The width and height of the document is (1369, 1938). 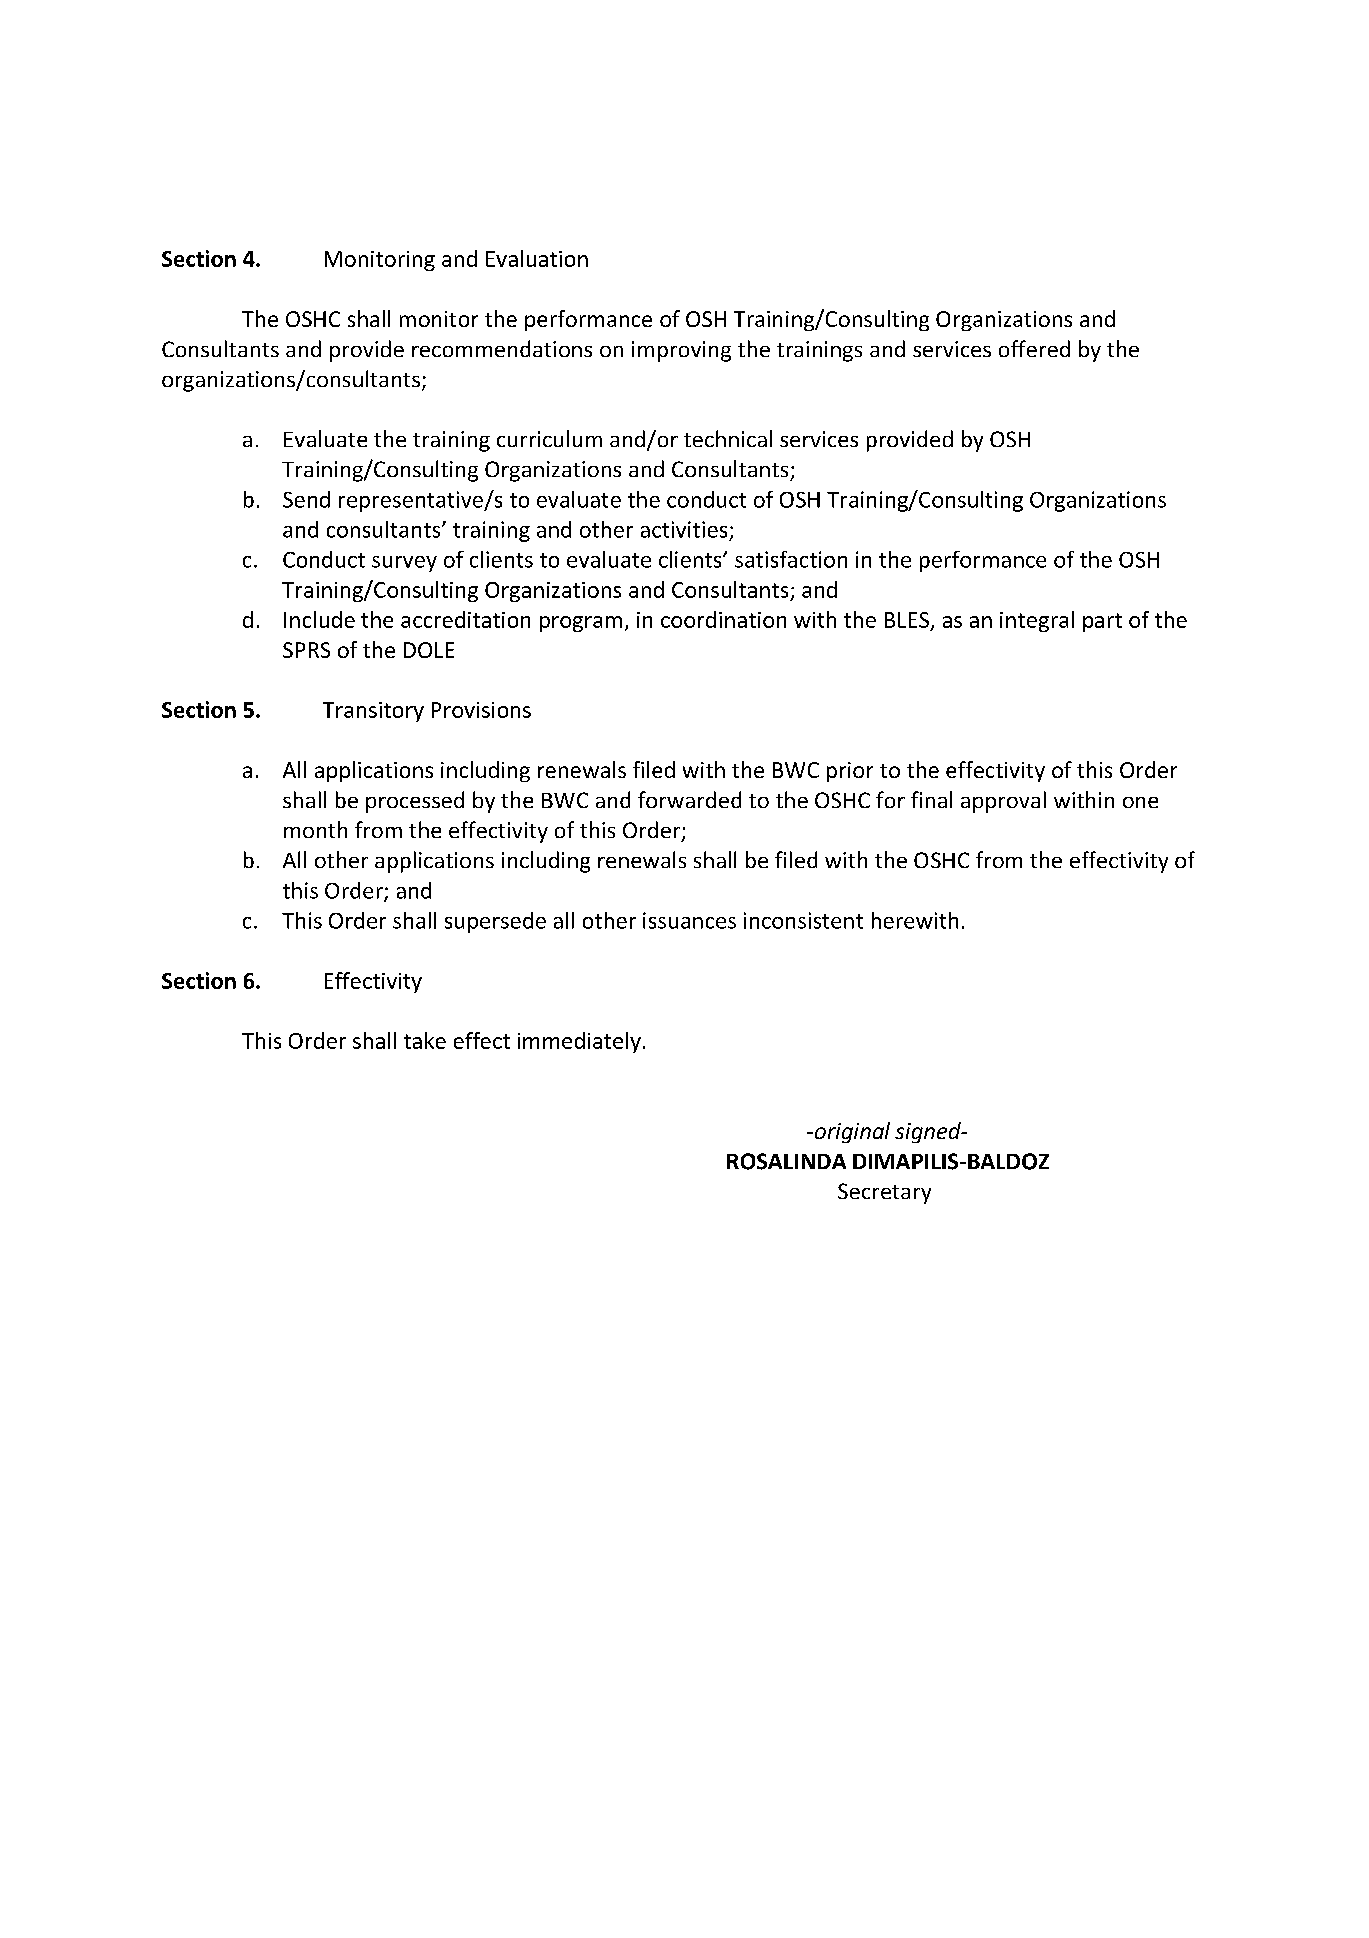 What do you see at coordinates (803, 920) in the document?
I see `inconsistent` at bounding box center [803, 920].
